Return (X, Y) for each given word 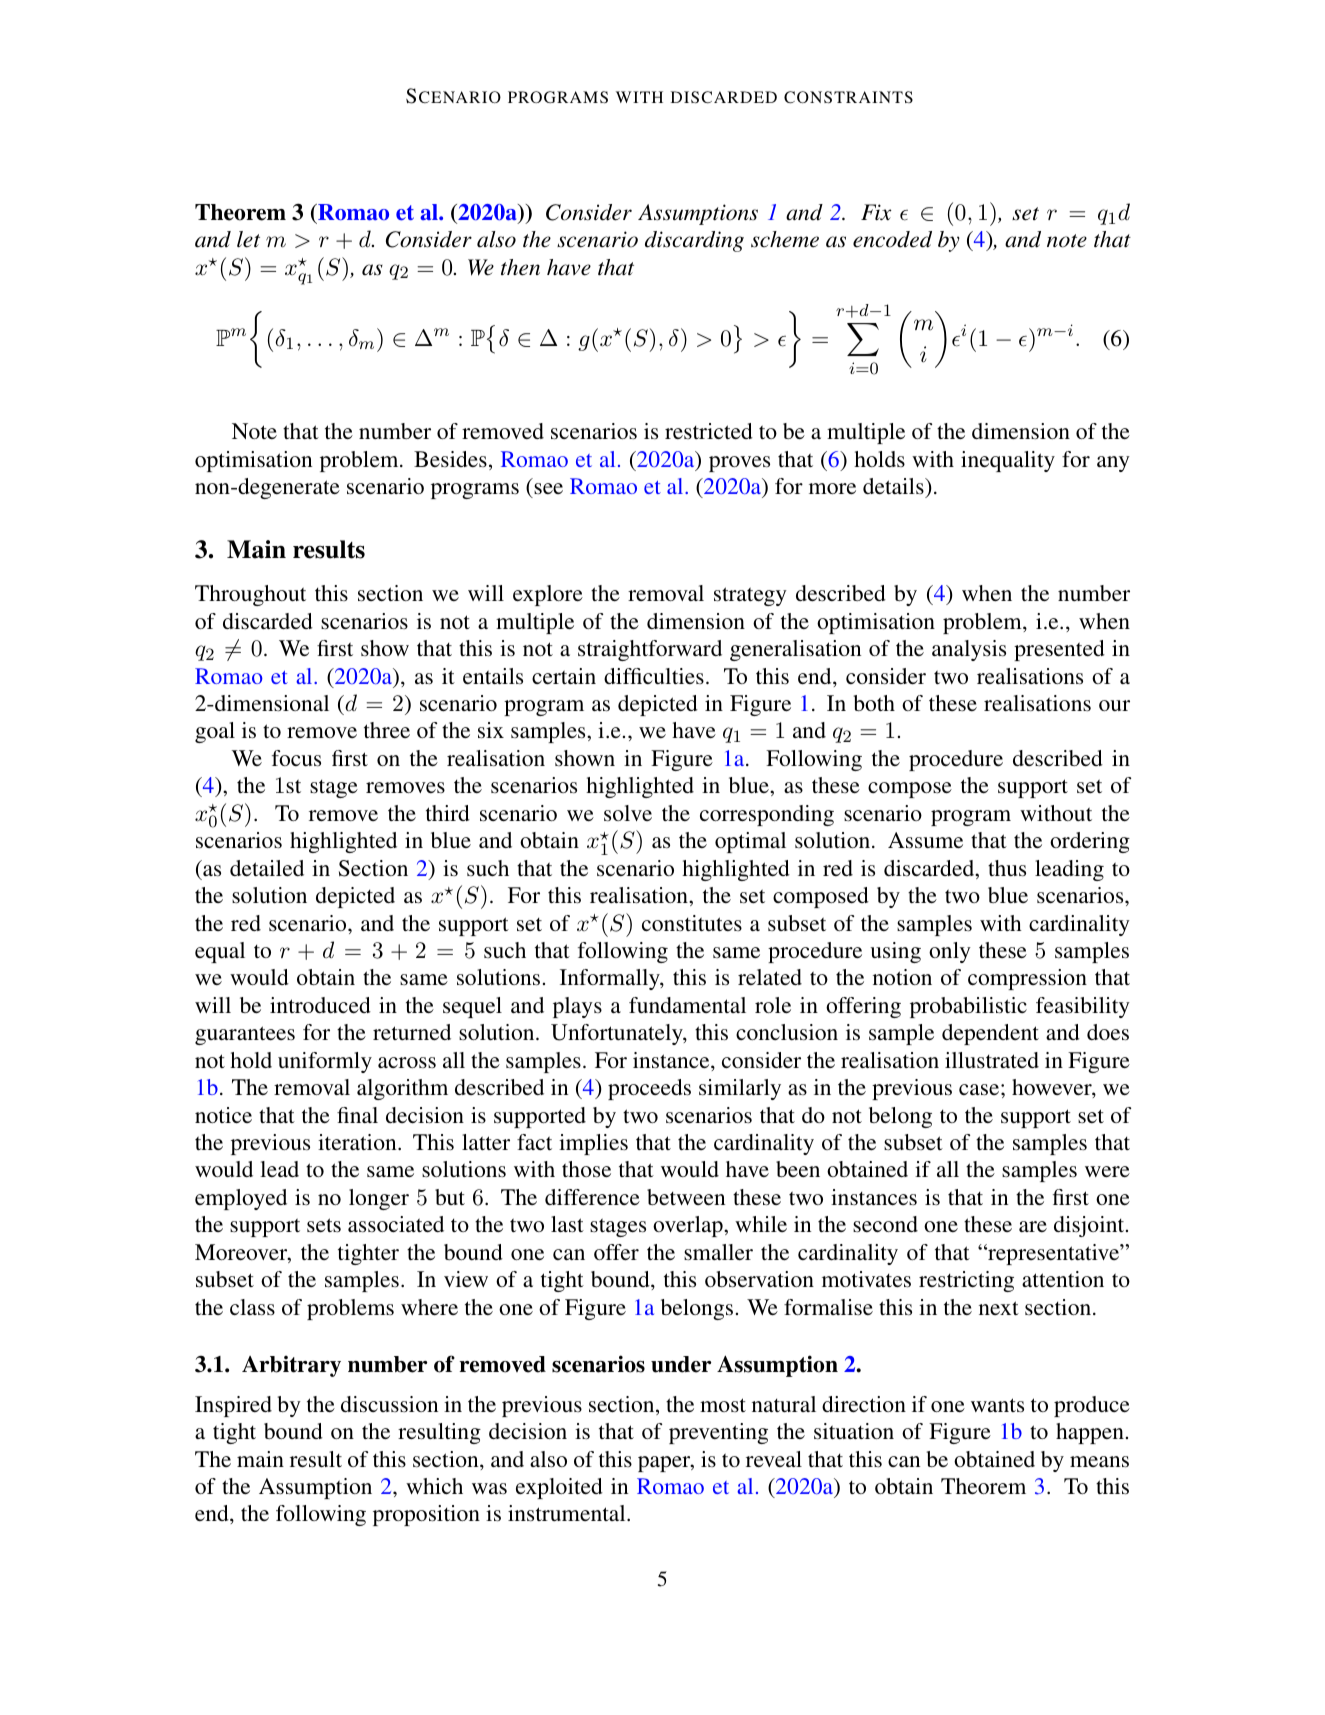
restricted (709, 431)
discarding (694, 241)
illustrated (992, 1060)
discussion (389, 1404)
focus (296, 758)
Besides (450, 459)
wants (997, 1405)
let (248, 239)
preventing (718, 1433)
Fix (876, 212)
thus (1007, 868)
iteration (358, 1142)
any (1113, 464)
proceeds (649, 1089)
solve (628, 813)
